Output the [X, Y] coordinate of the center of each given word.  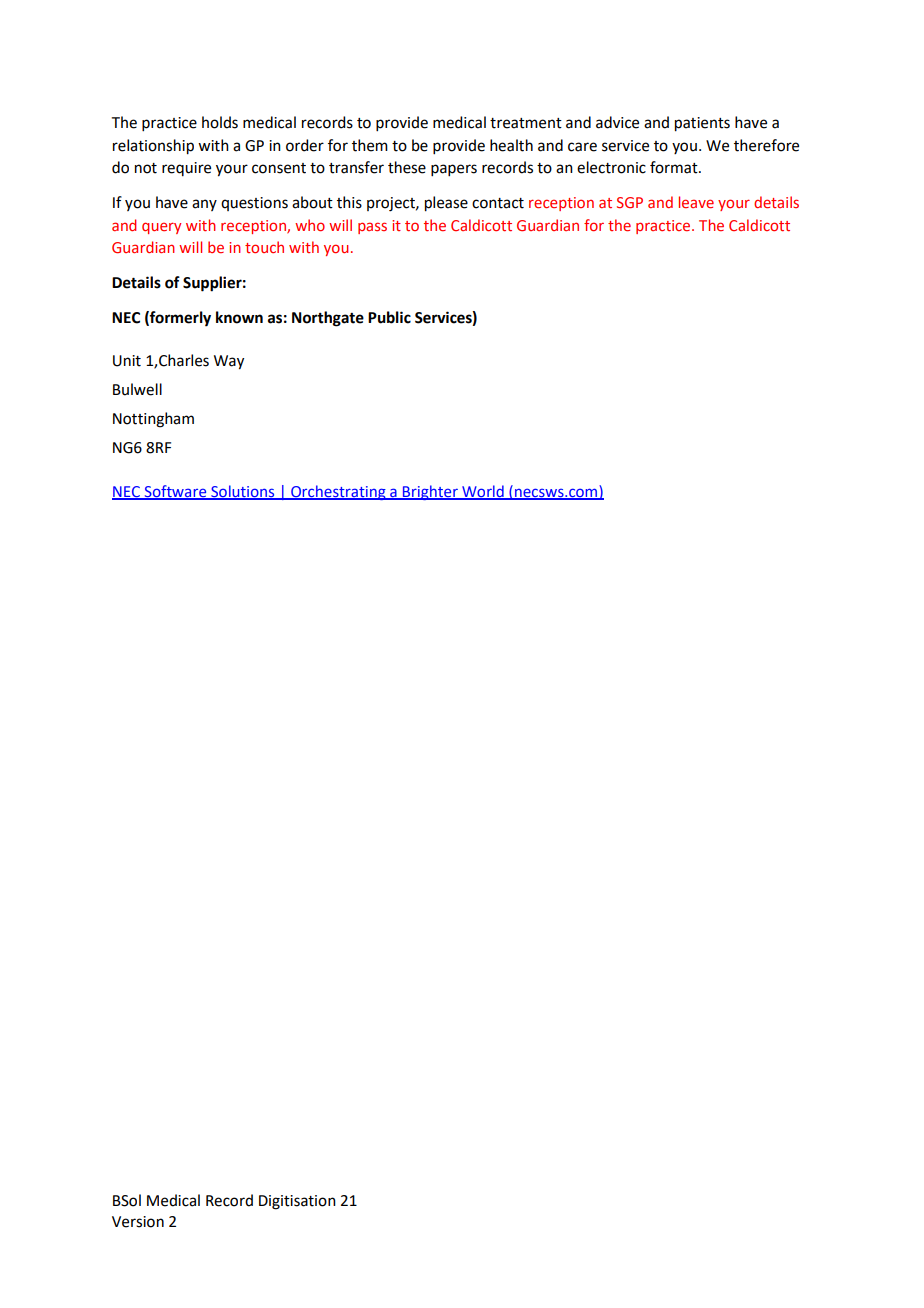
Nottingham [153, 420]
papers [454, 170]
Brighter [430, 492]
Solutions [243, 492]
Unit [127, 361]
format [675, 167]
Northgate [328, 319]
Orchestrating [338, 492]
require [186, 169]
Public [389, 317]
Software [175, 492]
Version [138, 1222]
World [483, 492]
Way [229, 362]
